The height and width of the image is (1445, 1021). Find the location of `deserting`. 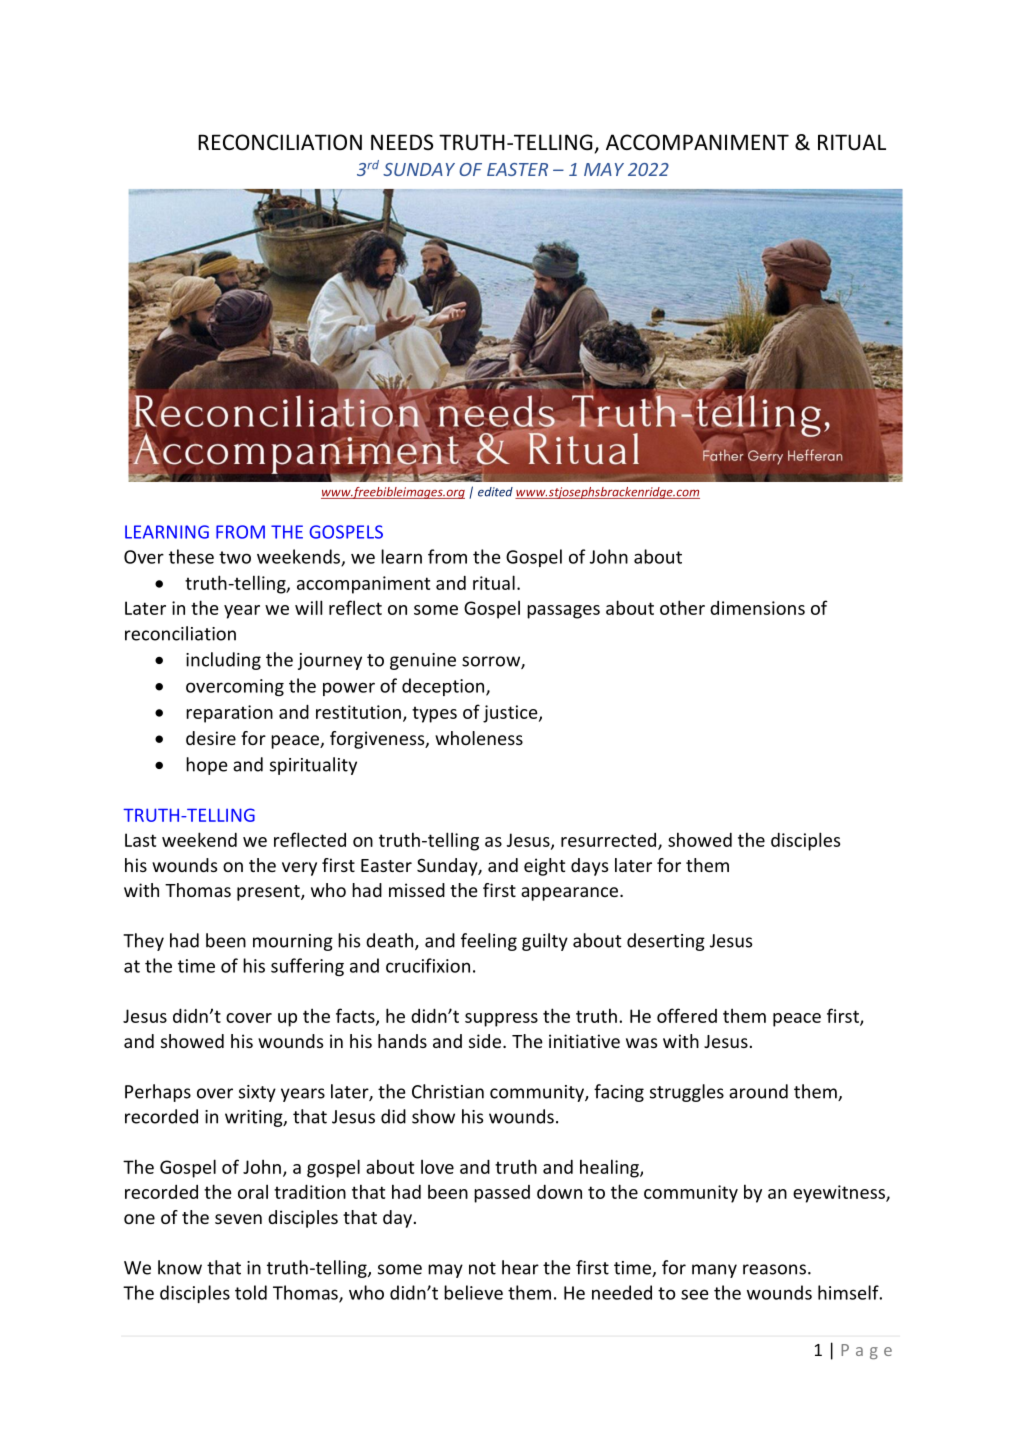

deserting is located at coordinates (666, 942).
